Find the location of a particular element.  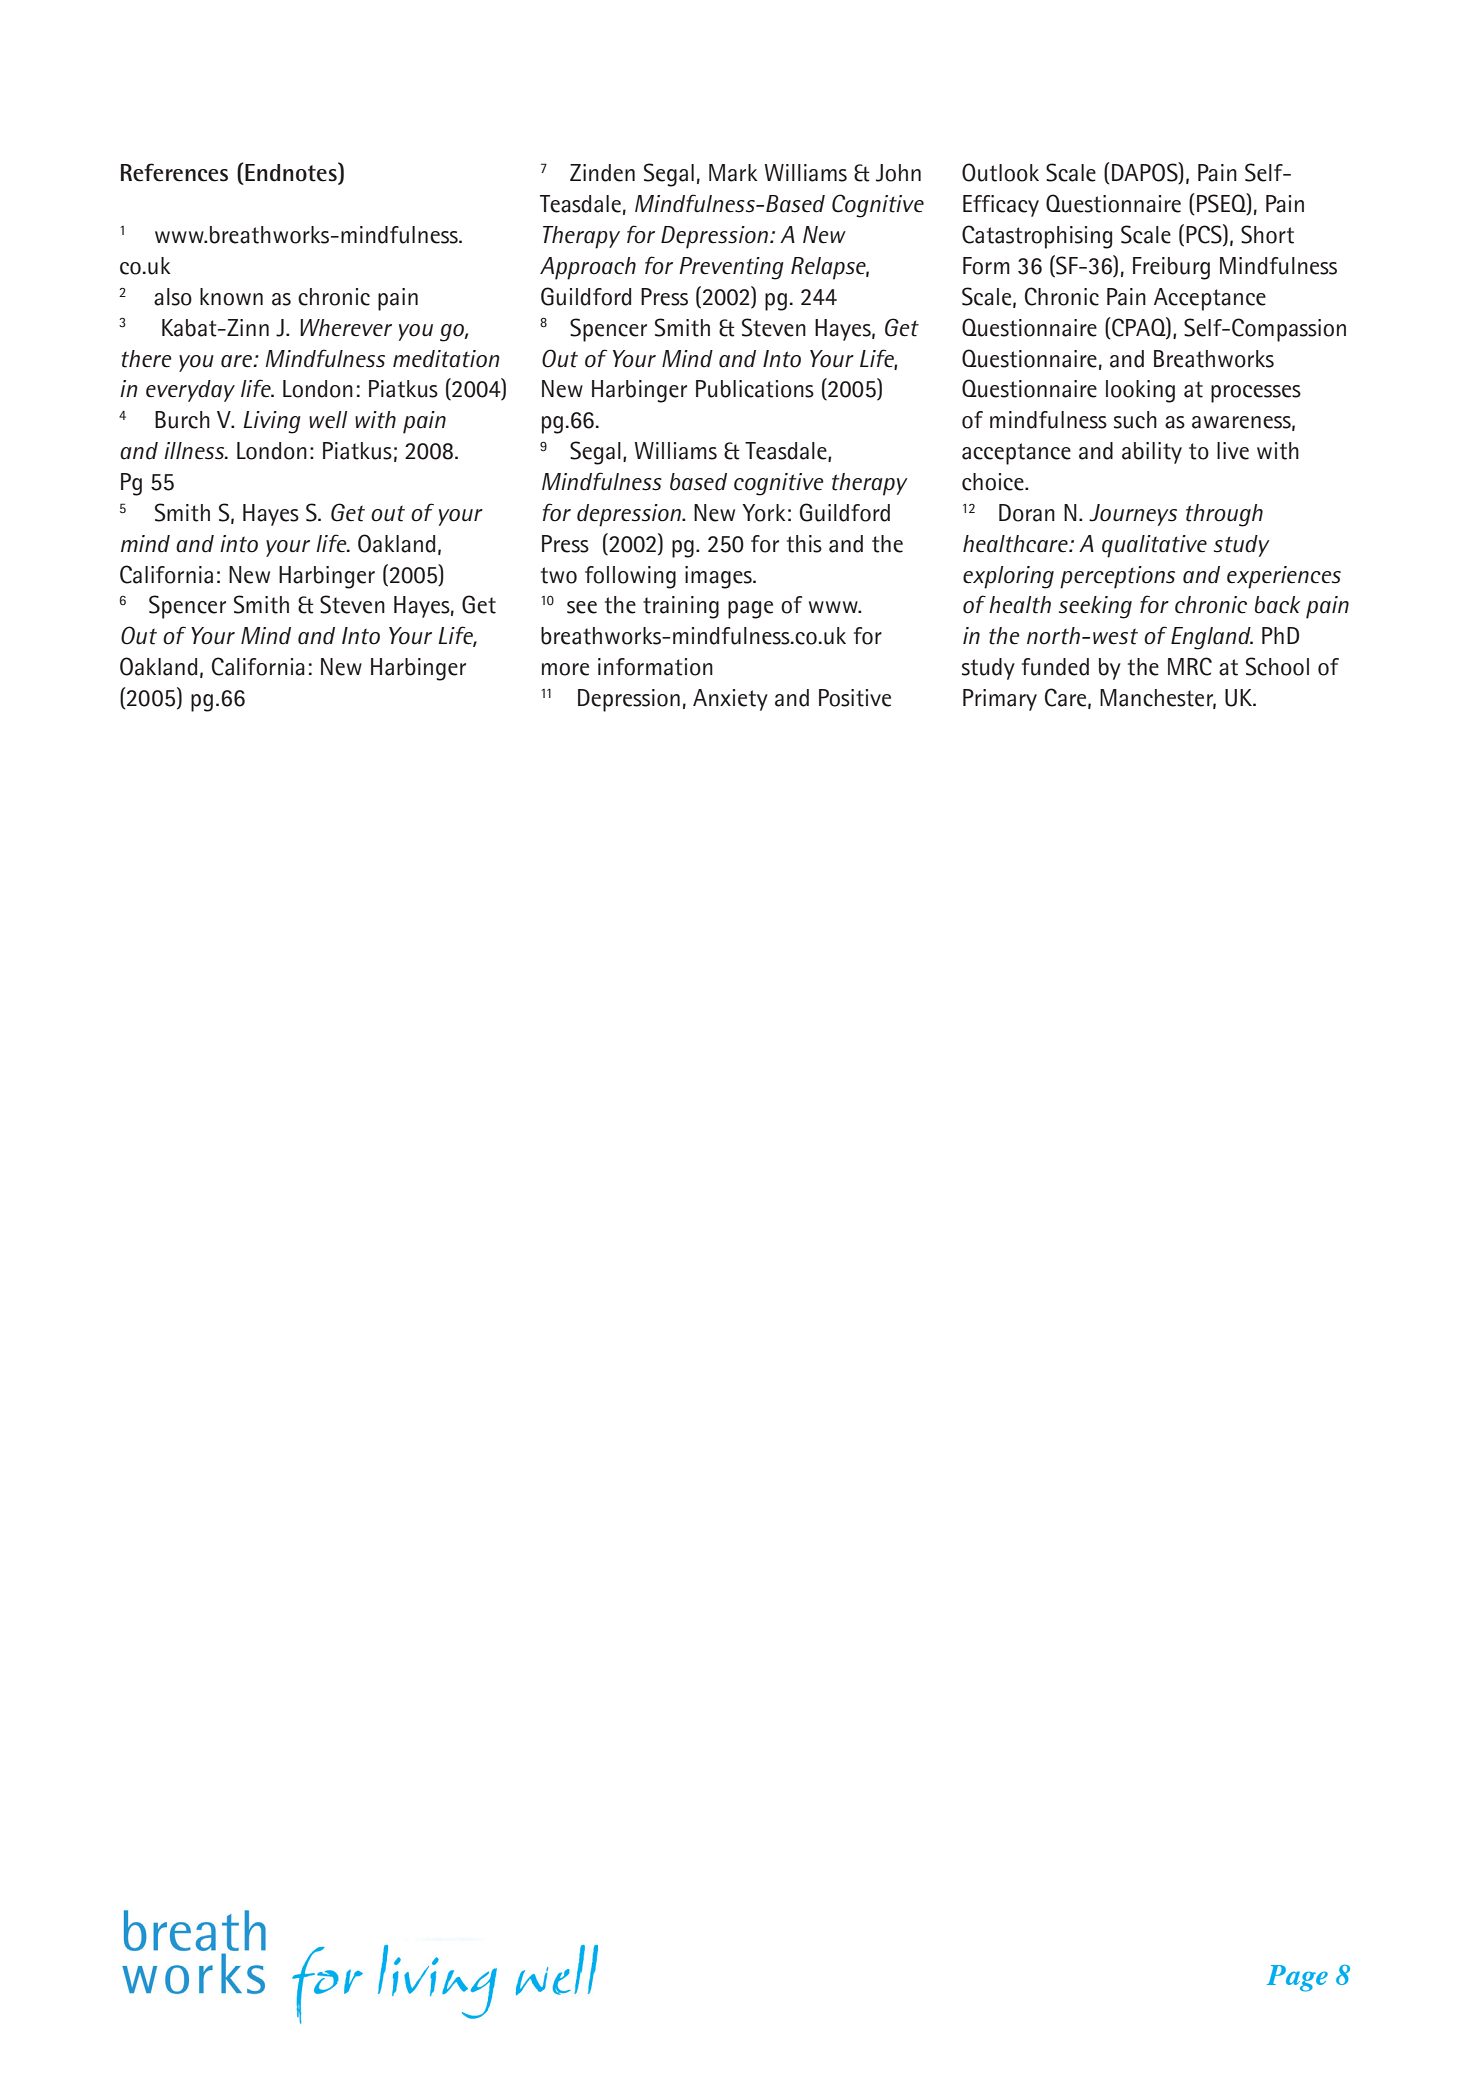

more is located at coordinates (565, 669).
